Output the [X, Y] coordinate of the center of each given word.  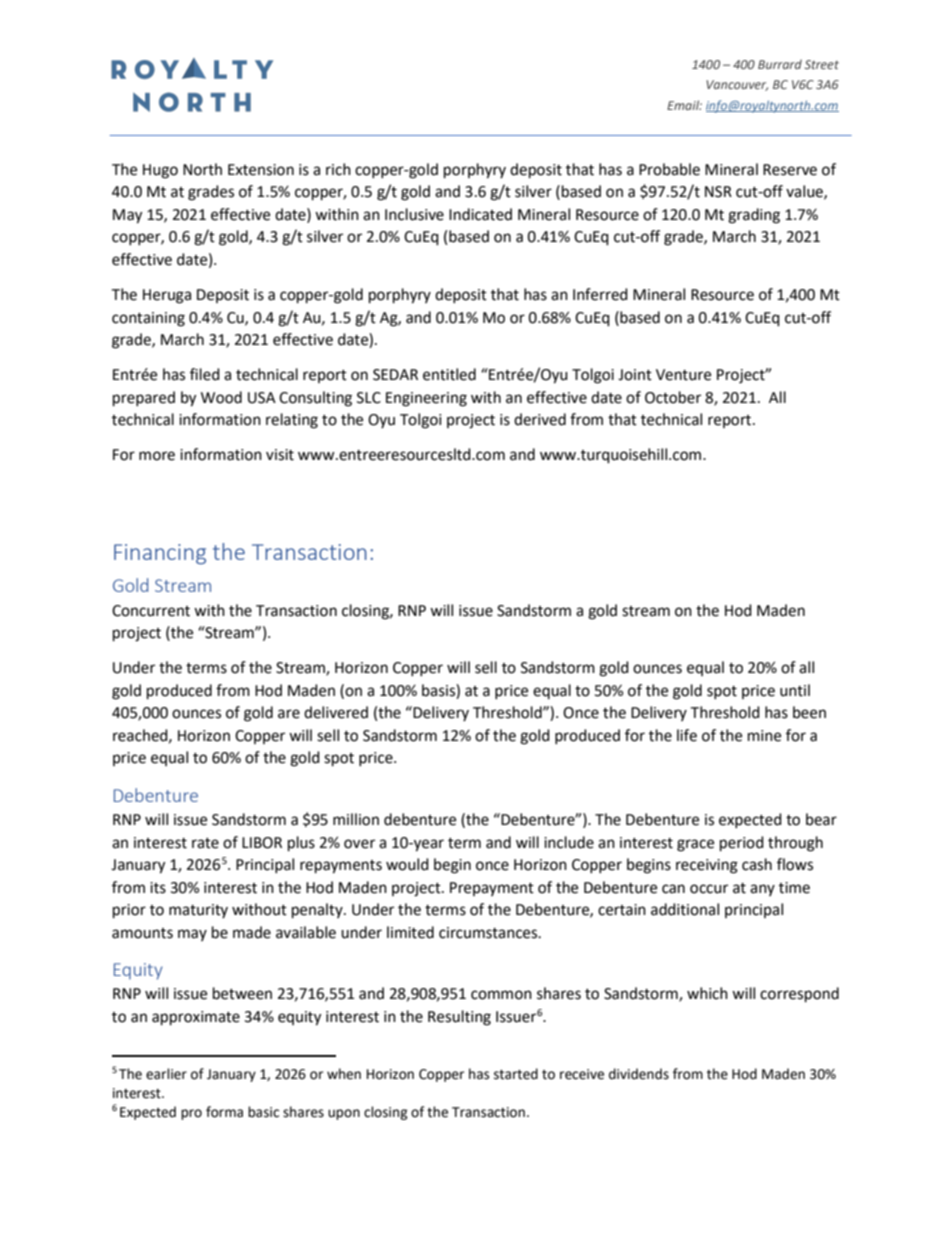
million [356, 819]
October [673, 397]
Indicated [480, 214]
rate [205, 843]
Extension [261, 170]
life [687, 735]
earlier [166, 1074]
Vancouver [737, 85]
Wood [221, 397]
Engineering [426, 399]
